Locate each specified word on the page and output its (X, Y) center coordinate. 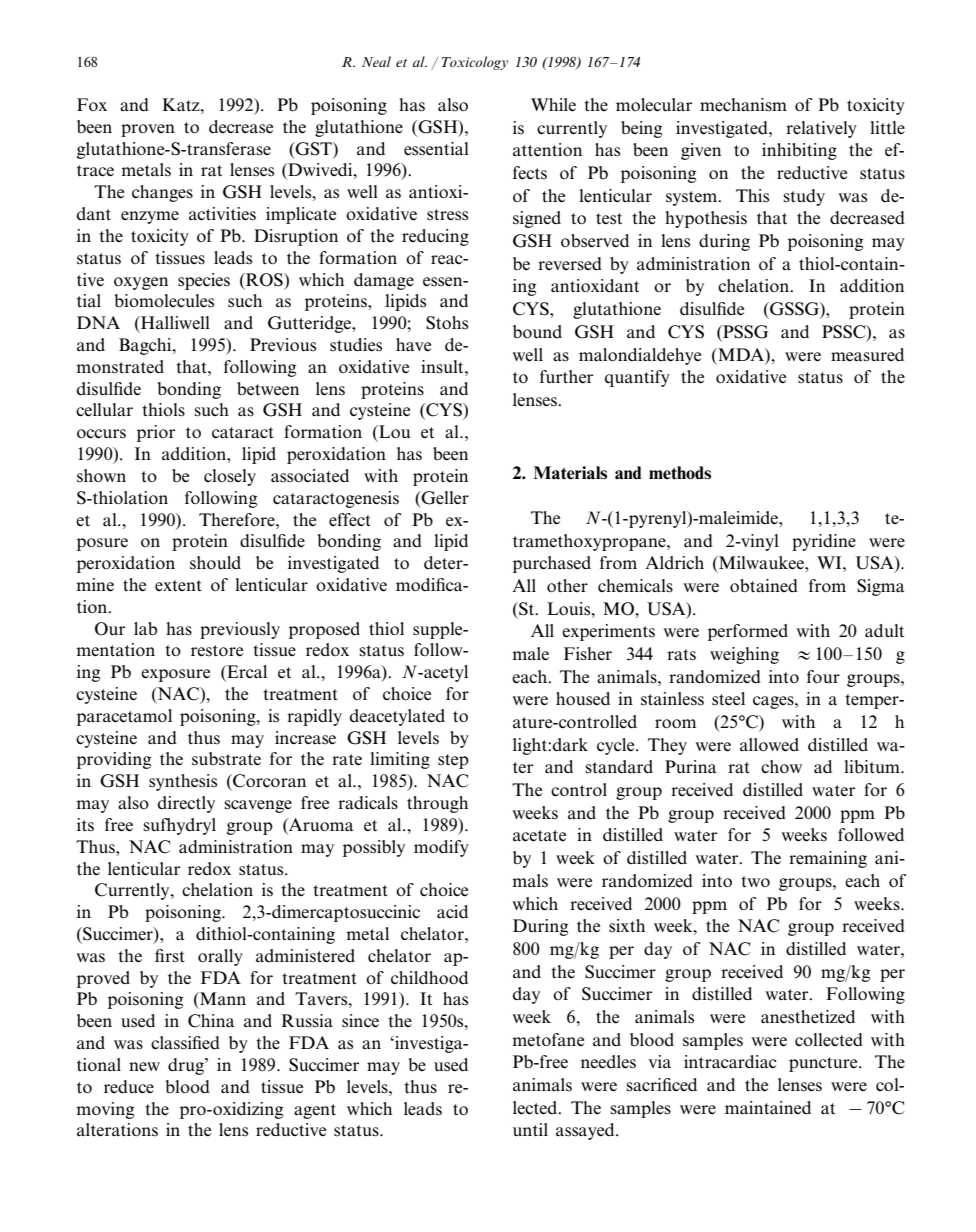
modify (441, 848)
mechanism (743, 105)
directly (186, 804)
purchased (552, 564)
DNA (98, 322)
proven (148, 130)
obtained (764, 586)
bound (537, 332)
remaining (828, 859)
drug (187, 1066)
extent (178, 585)
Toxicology (475, 63)
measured (867, 355)
